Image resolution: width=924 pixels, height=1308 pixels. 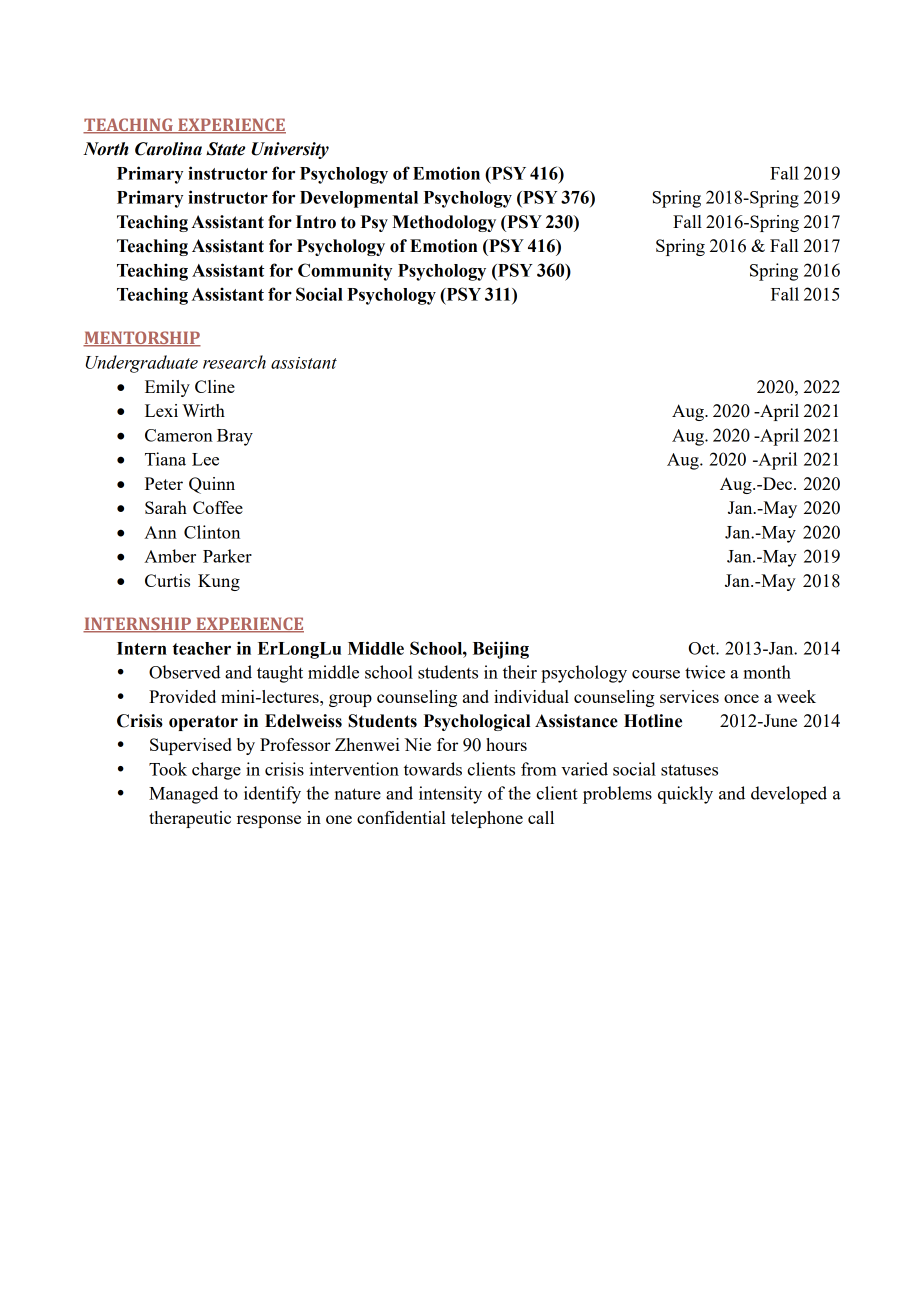 What do you see at coordinates (234, 362) in the page?
I see `research` at bounding box center [234, 362].
